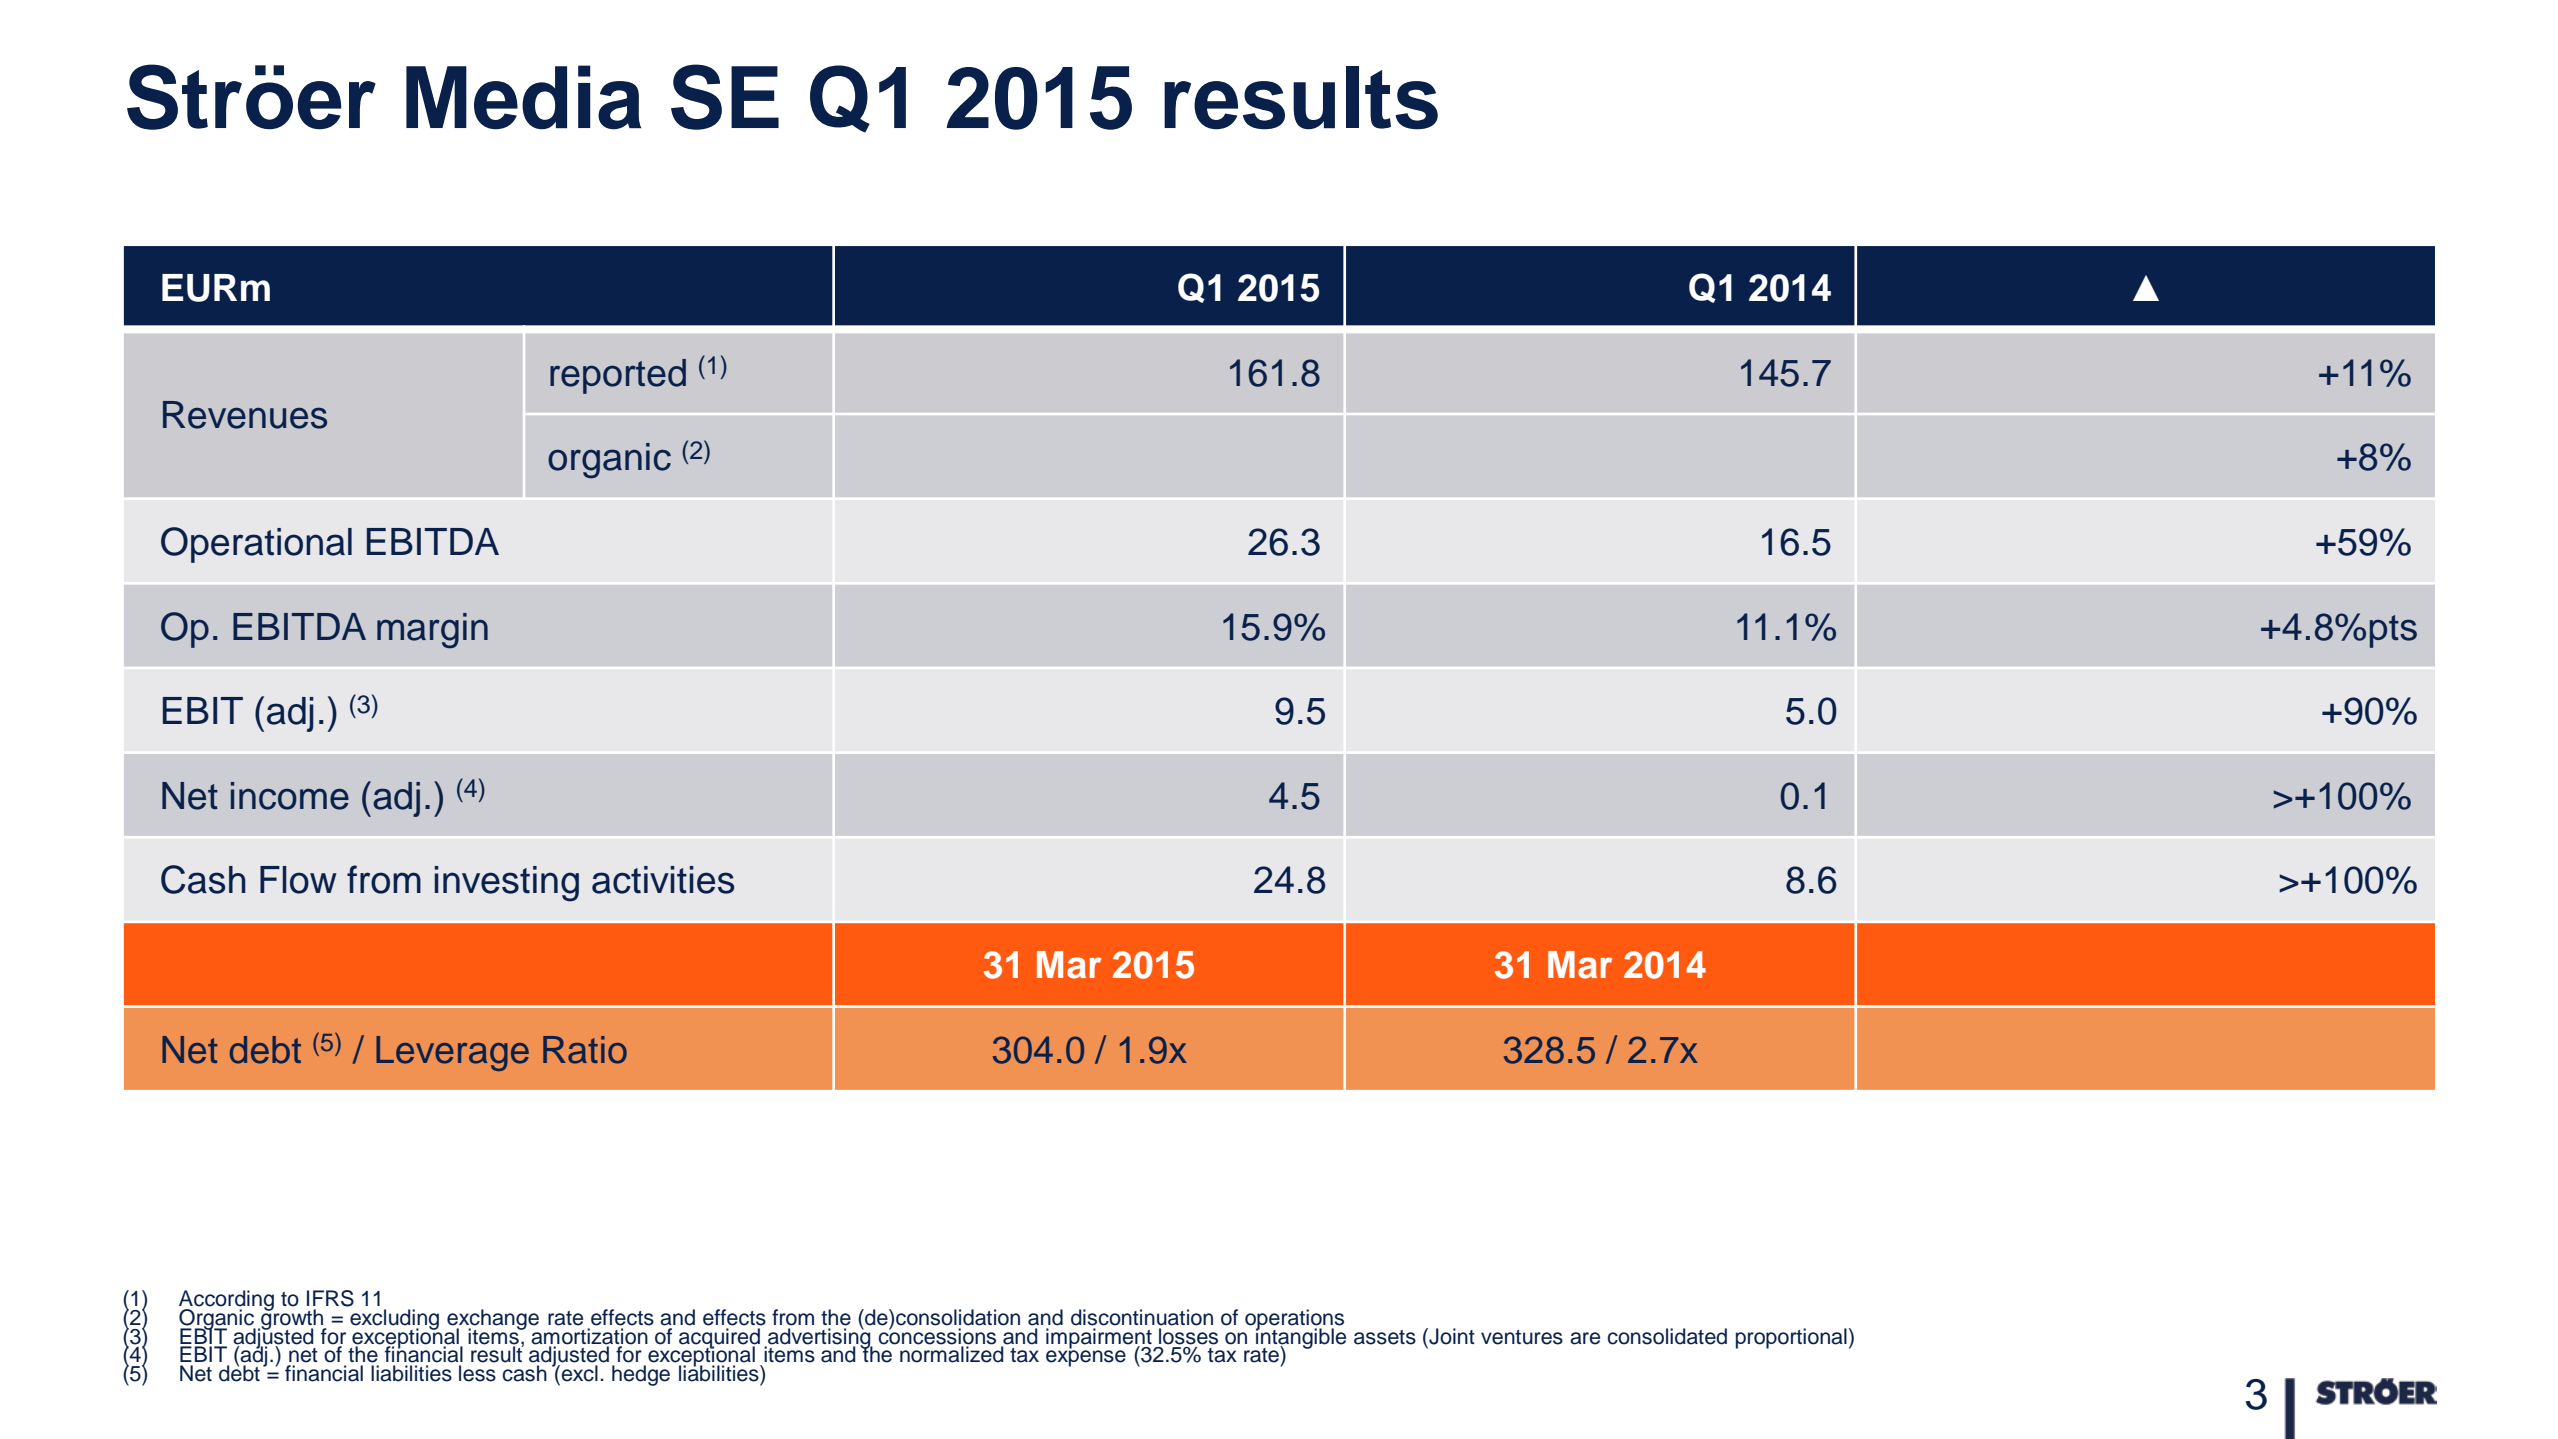 The image size is (2558, 1439). I want to click on investing, so click(506, 884).
